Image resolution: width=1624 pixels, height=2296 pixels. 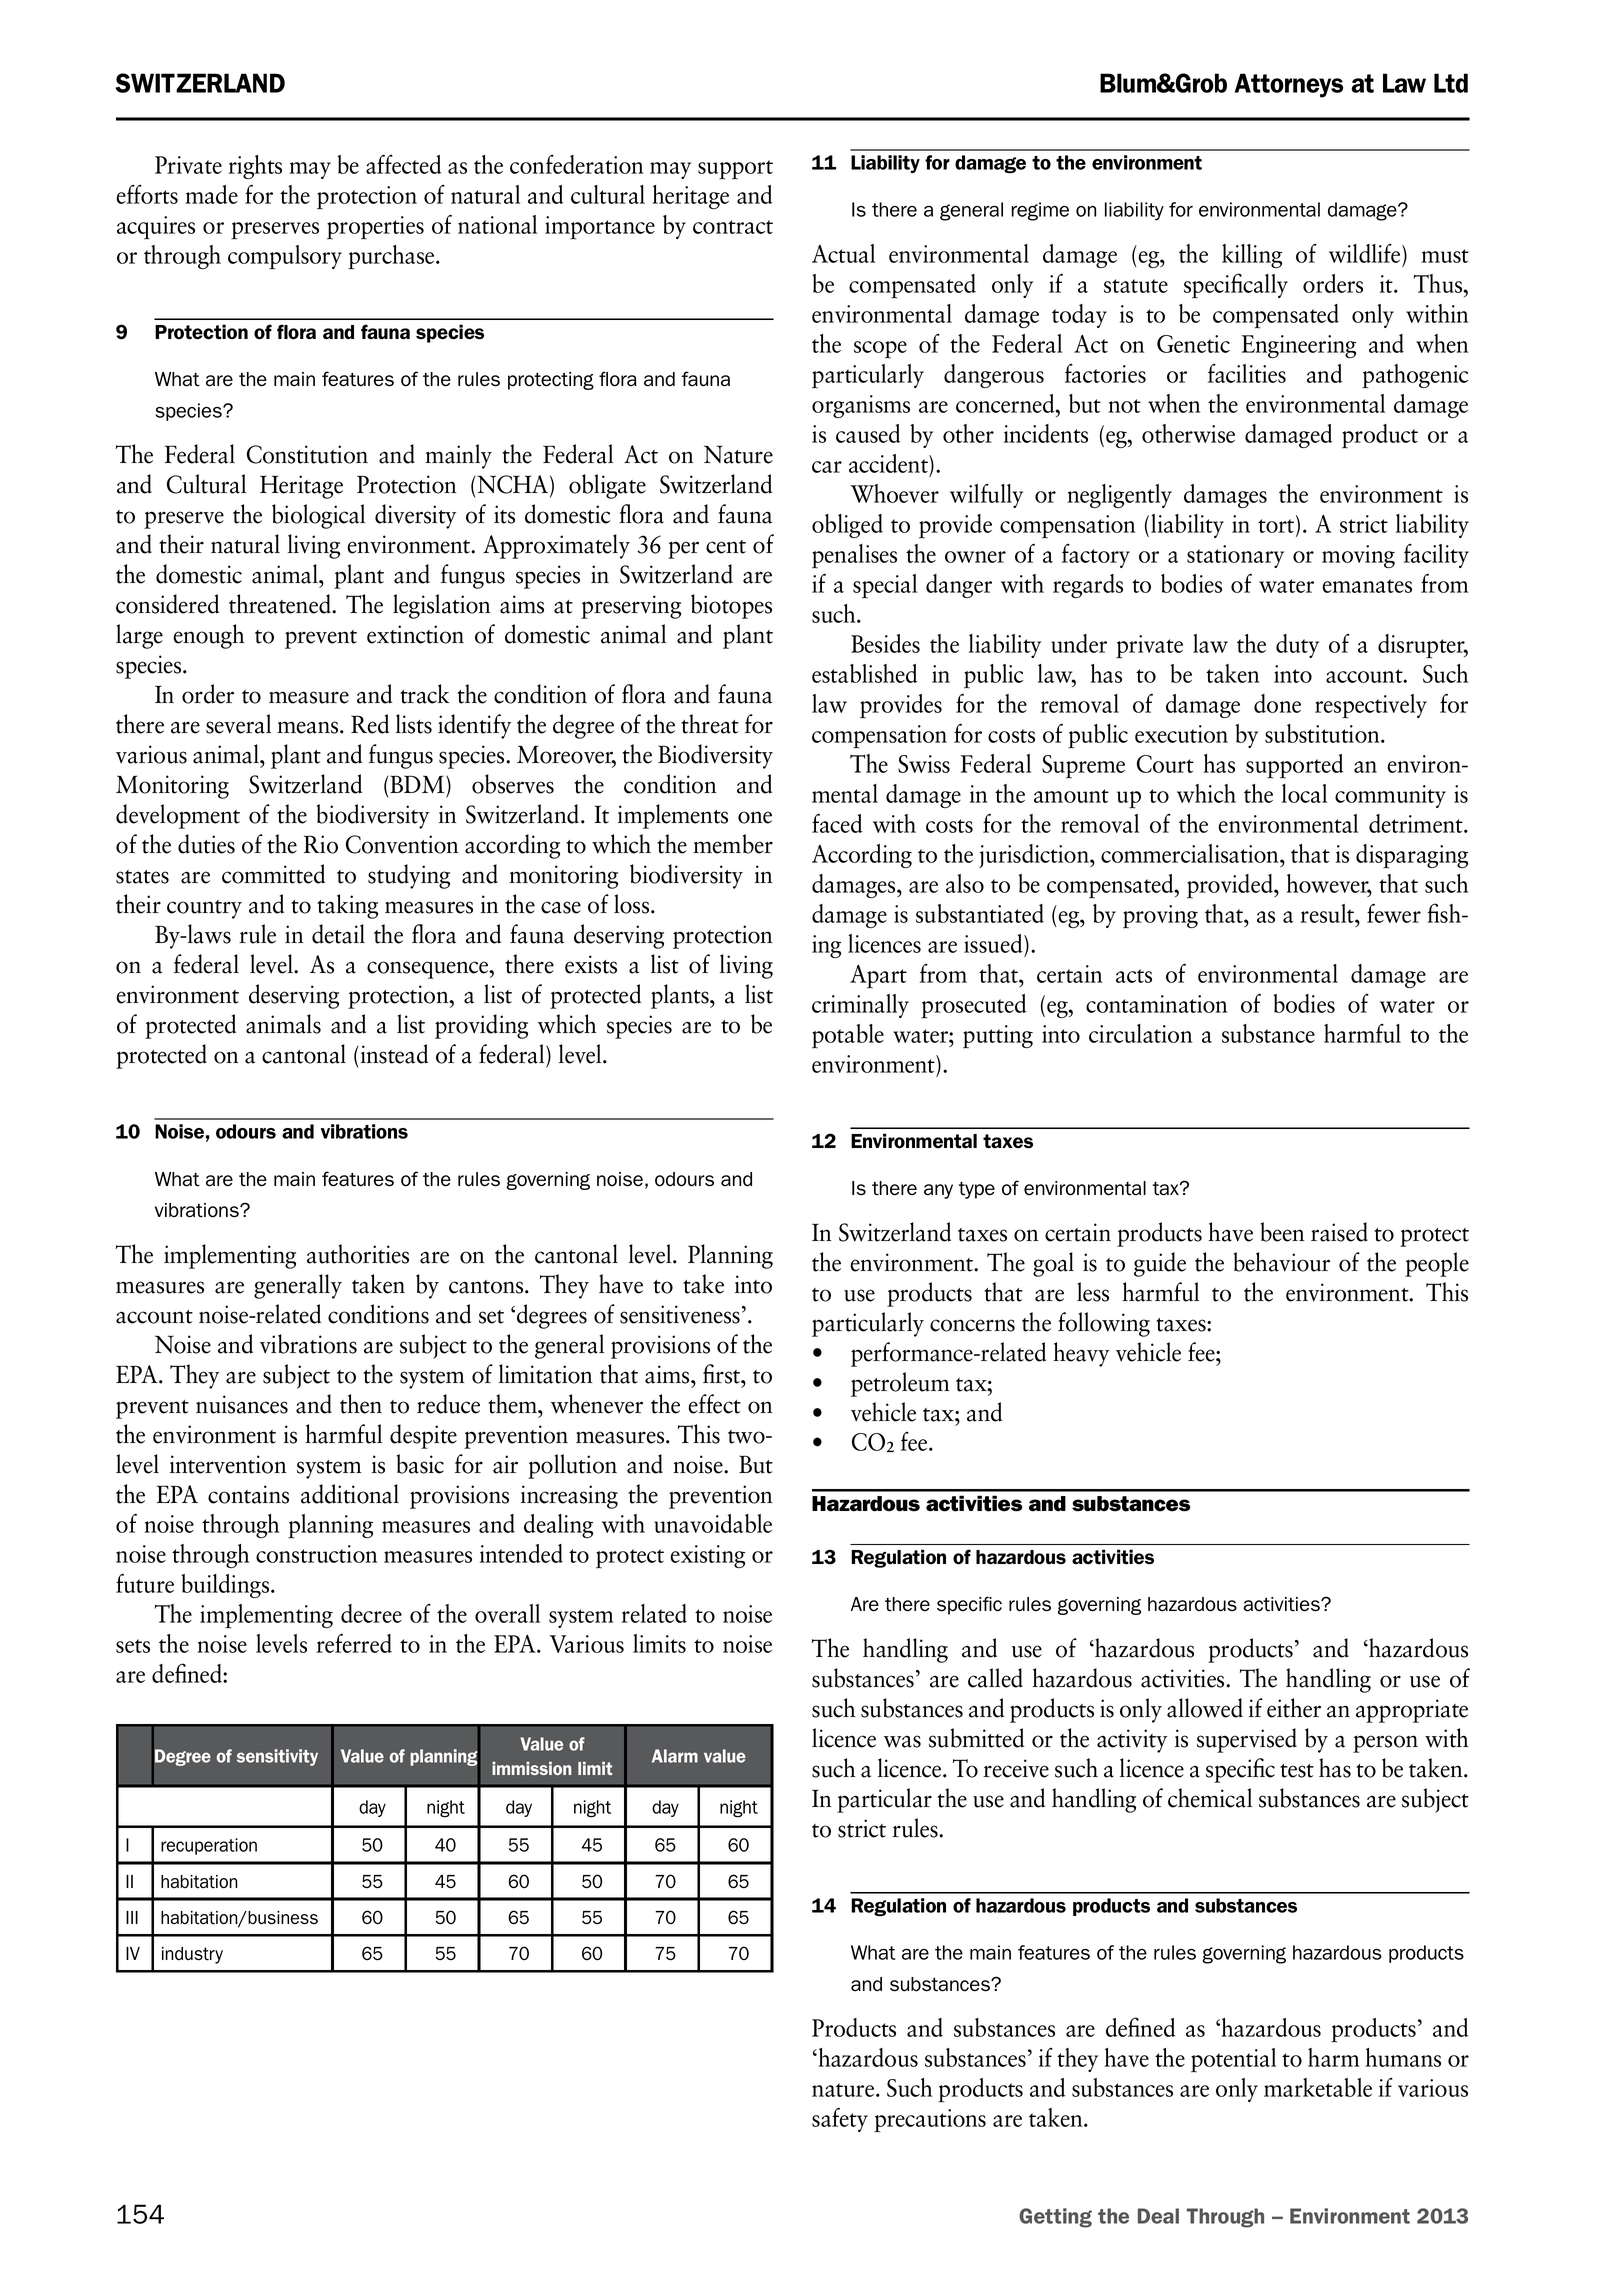 What do you see at coordinates (358, 1254) in the screenshot?
I see `authorities` at bounding box center [358, 1254].
